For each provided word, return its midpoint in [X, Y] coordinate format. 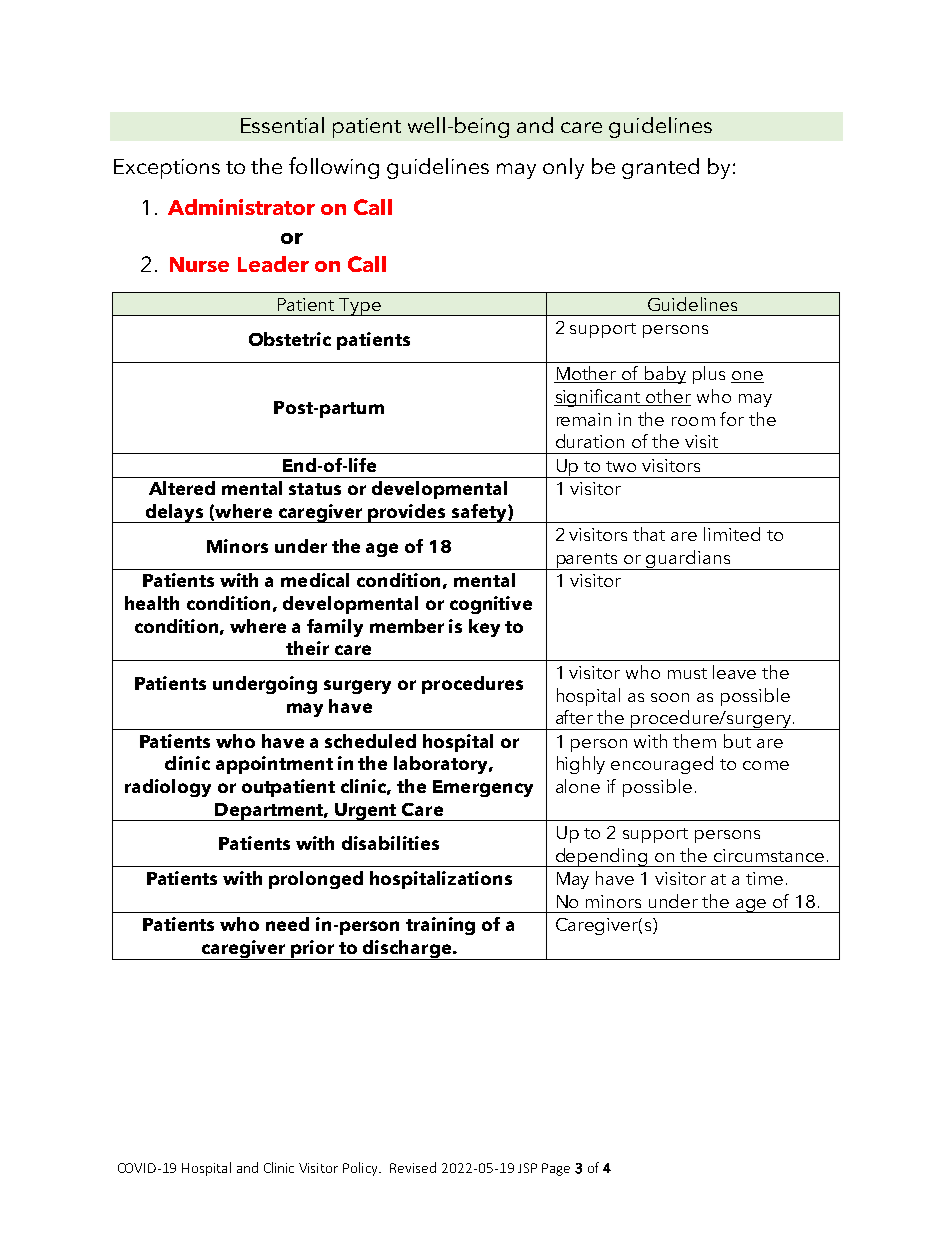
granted [660, 168]
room [693, 421]
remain [584, 419]
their [307, 648]
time [764, 878]
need [287, 924]
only [563, 168]
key [484, 628]
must [687, 673]
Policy [362, 1169]
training [440, 926]
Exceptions [167, 169]
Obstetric [290, 339]
